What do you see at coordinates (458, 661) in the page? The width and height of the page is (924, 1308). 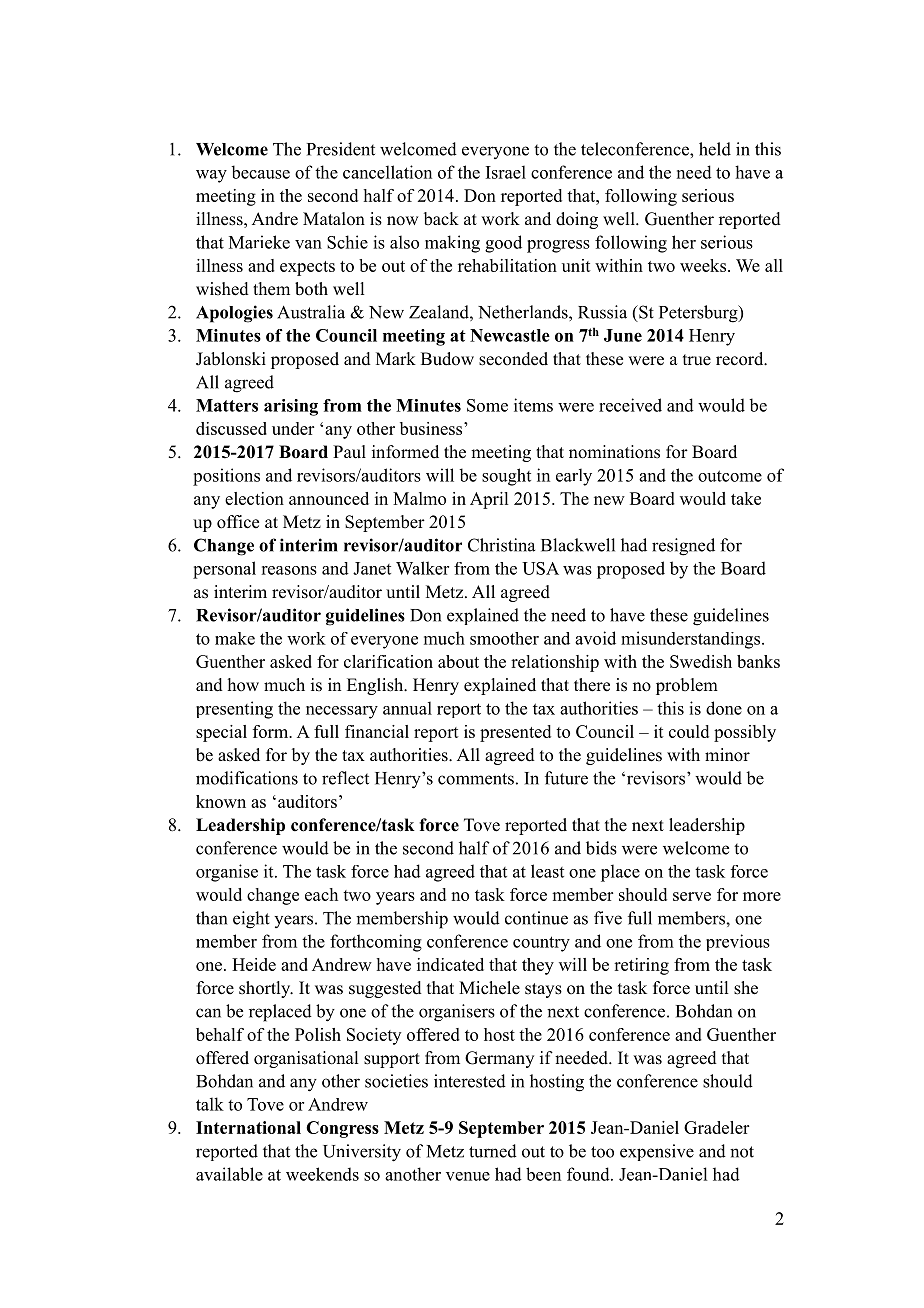 I see `about` at bounding box center [458, 661].
